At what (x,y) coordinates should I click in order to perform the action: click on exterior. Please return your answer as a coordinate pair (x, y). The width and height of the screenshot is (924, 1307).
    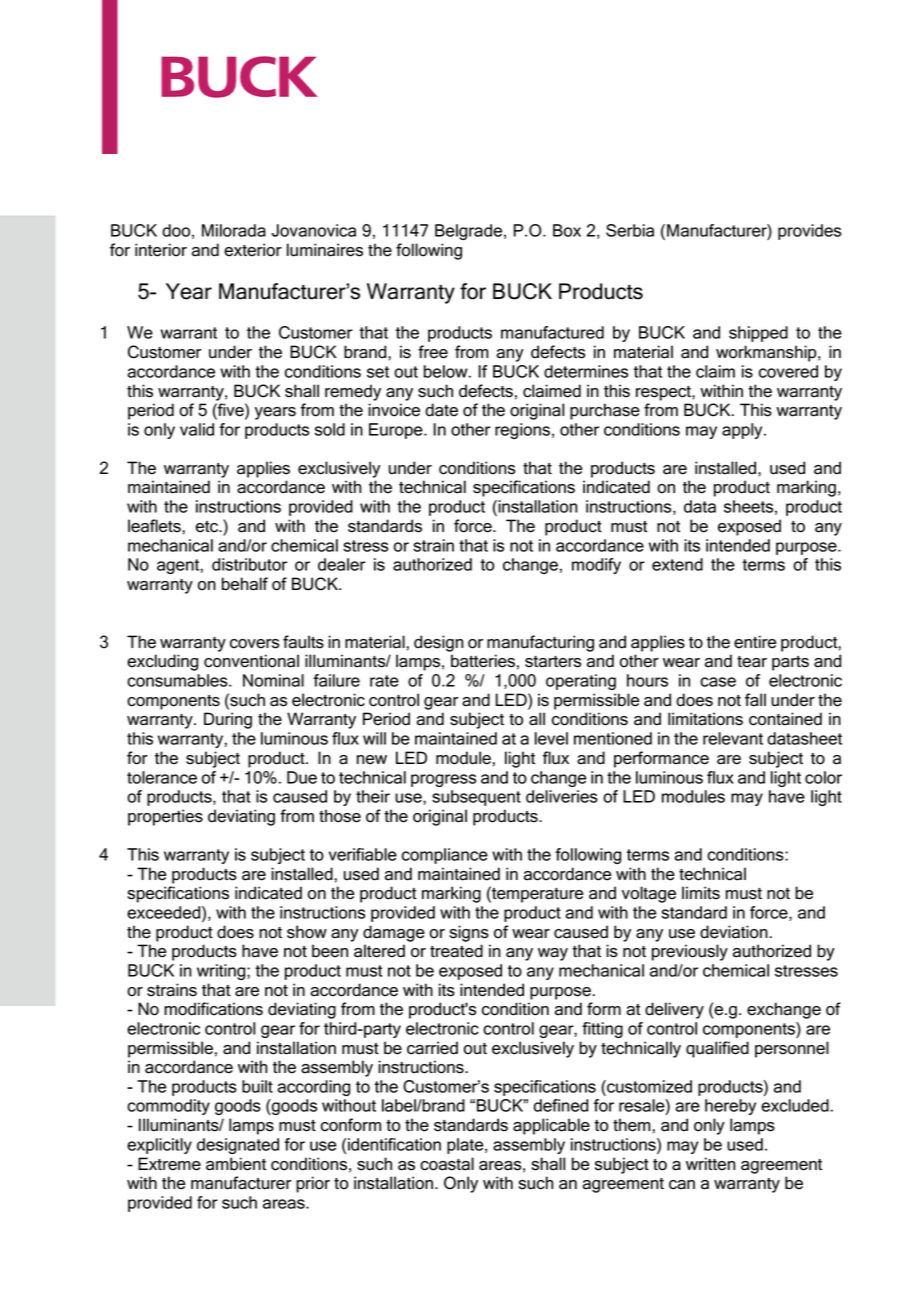
    Looking at the image, I should click on (253, 250).
